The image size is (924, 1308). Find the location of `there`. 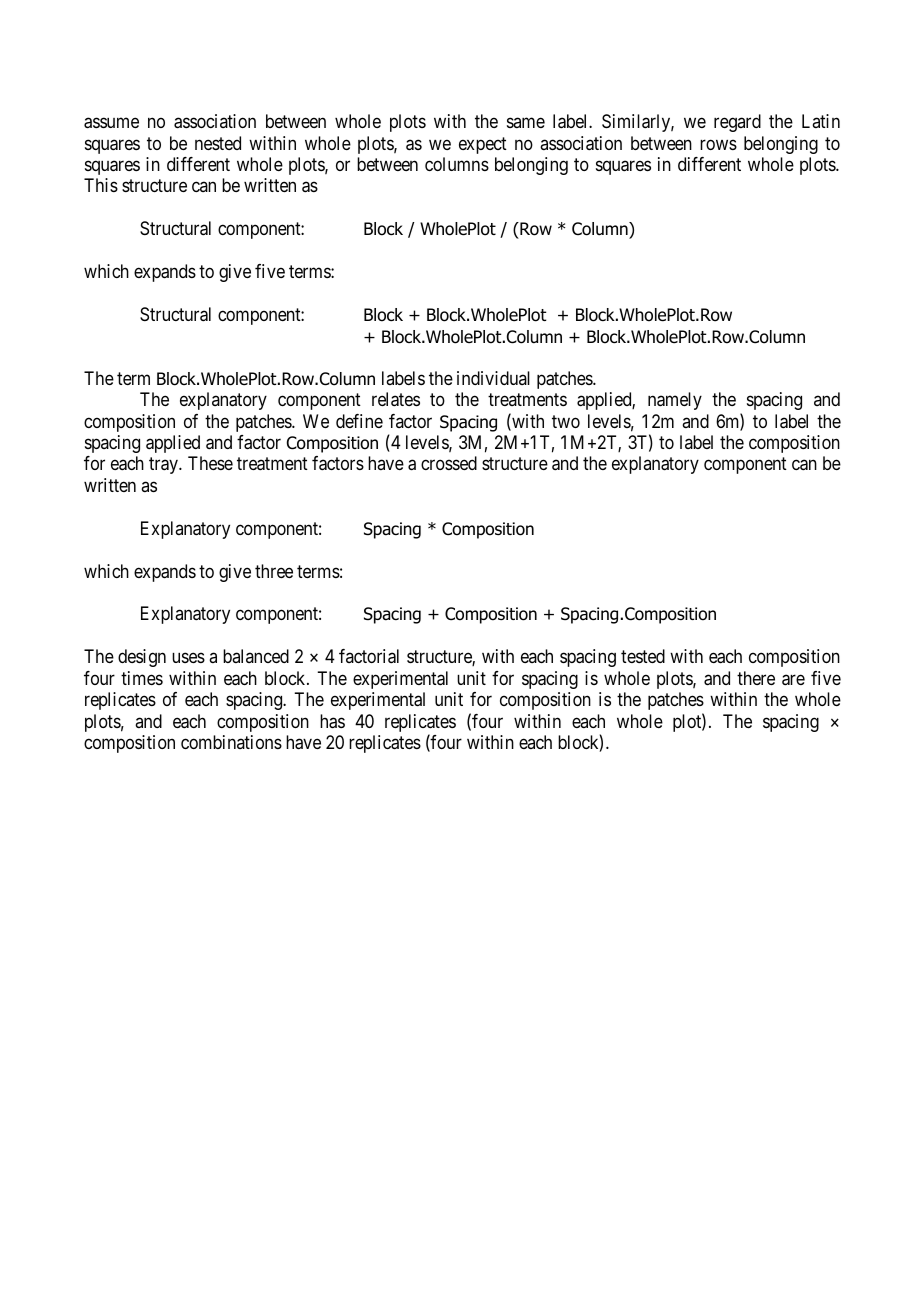

there is located at coordinates (756, 678).
